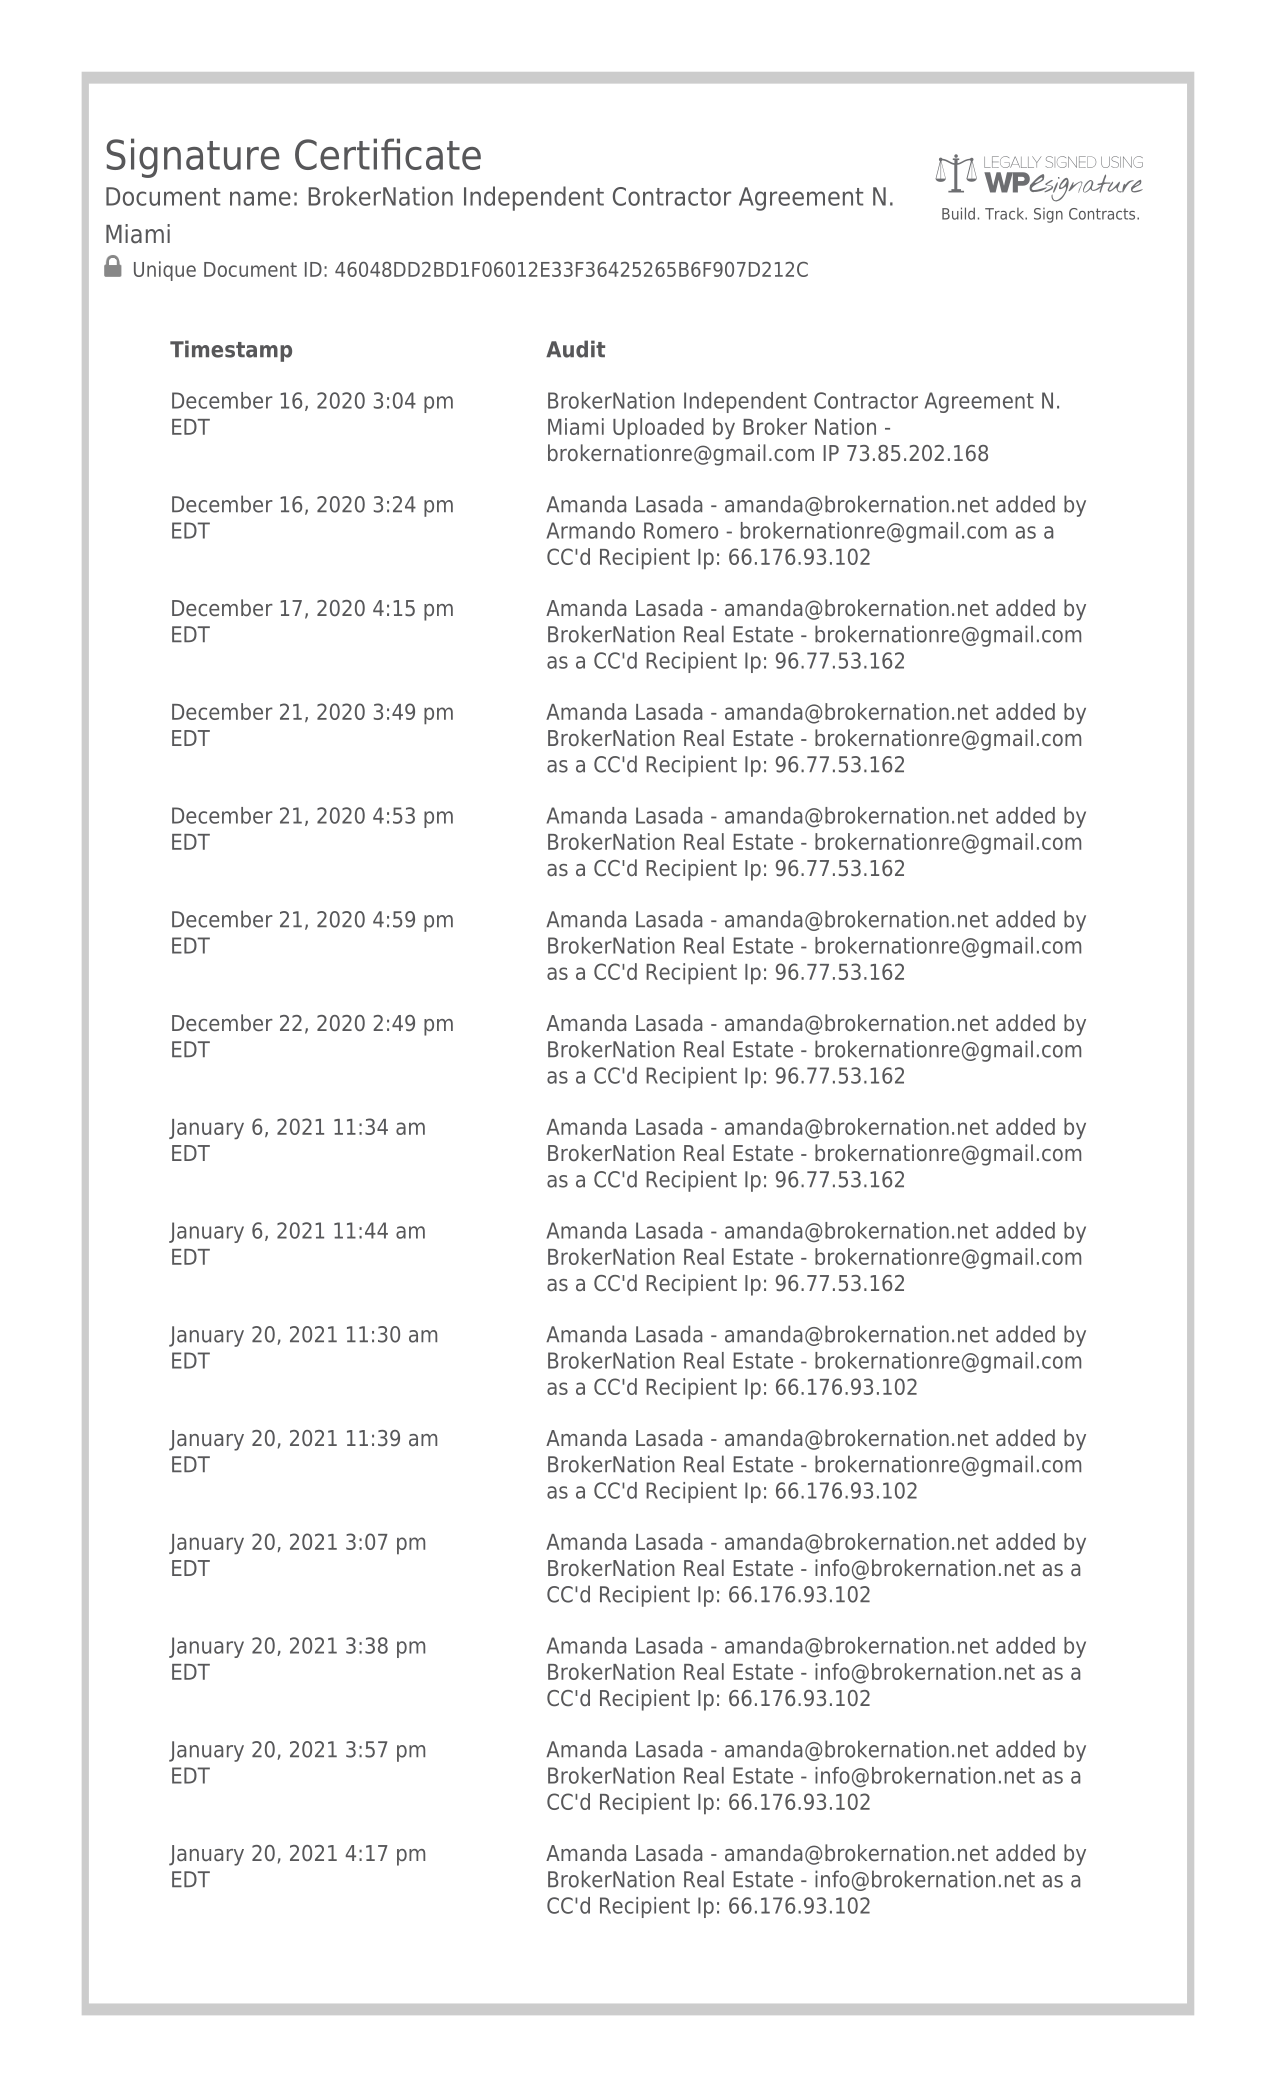 The height and width of the page is (2100, 1275). What do you see at coordinates (591, 530) in the page?
I see `Armando` at bounding box center [591, 530].
